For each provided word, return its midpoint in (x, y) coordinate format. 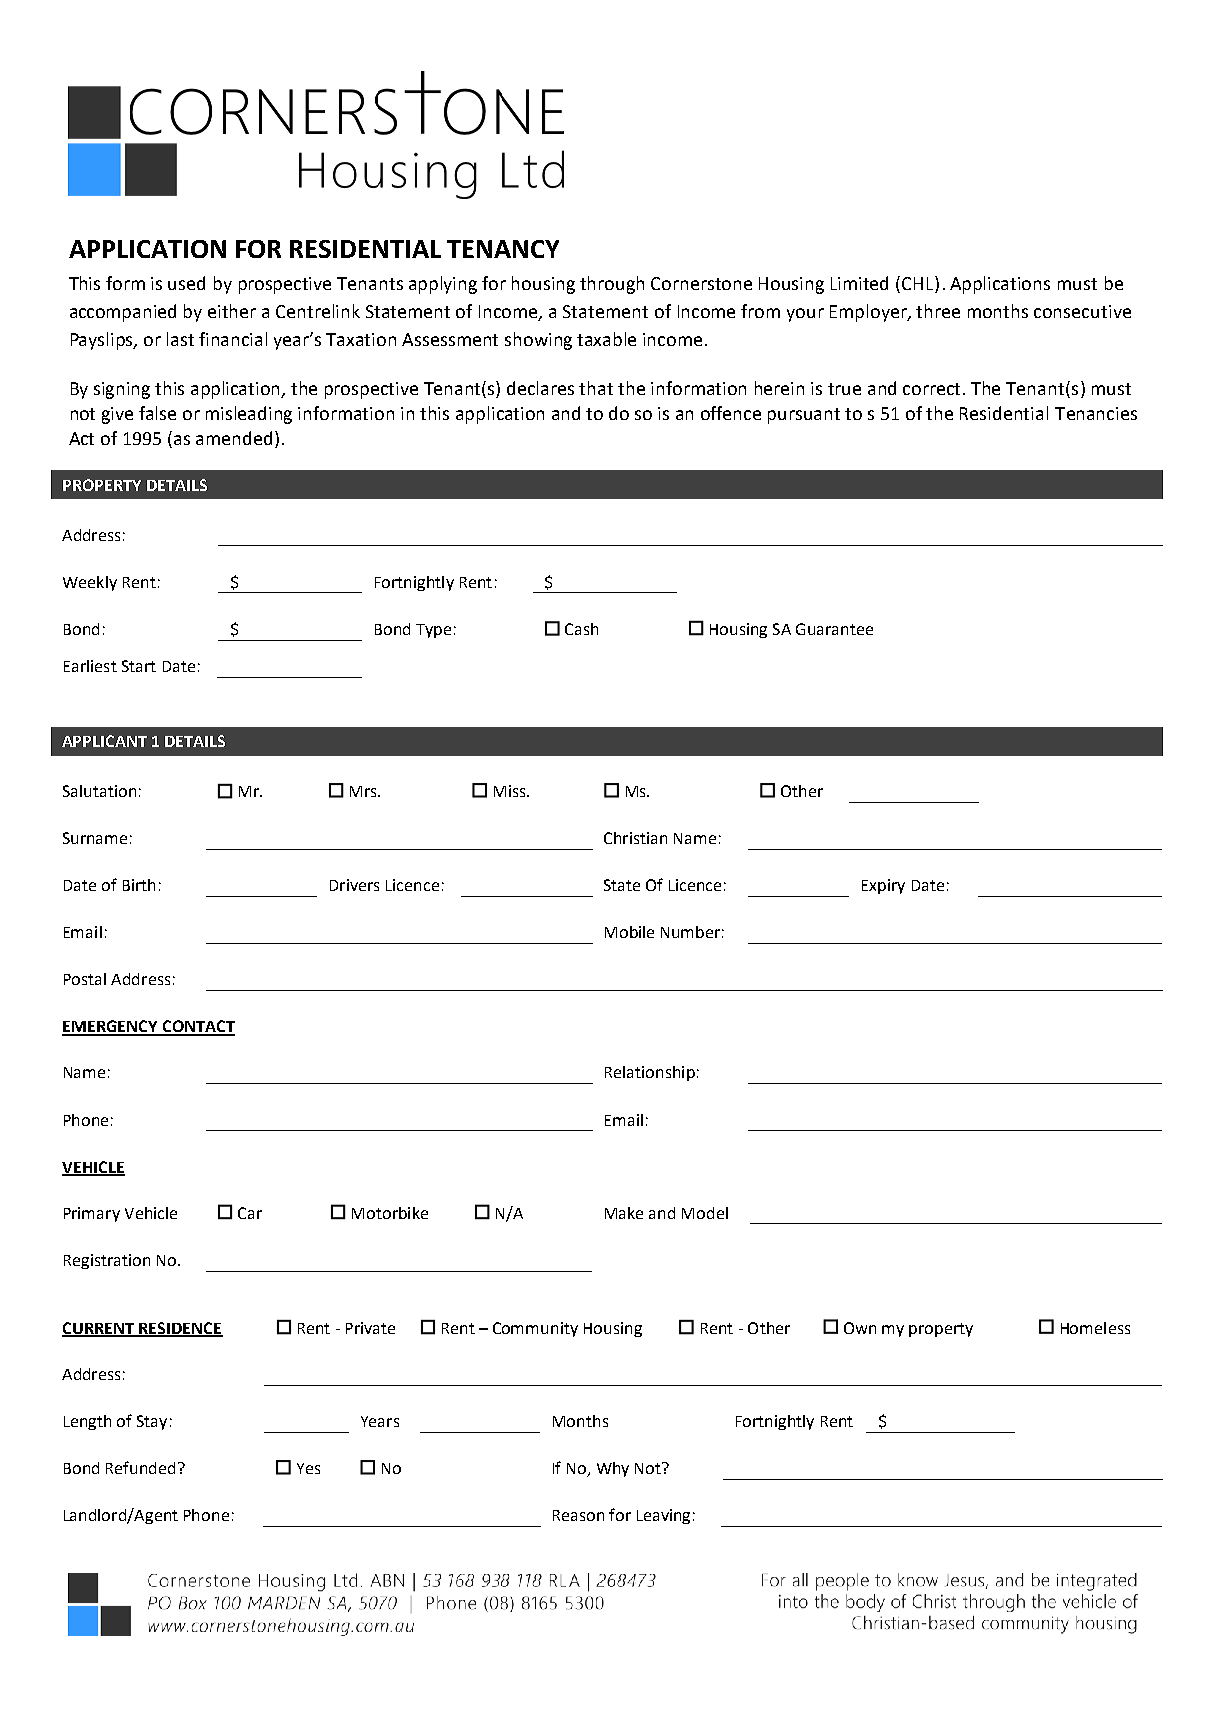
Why (613, 1469)
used (186, 283)
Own (860, 1328)
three (938, 311)
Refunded (140, 1467)
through (612, 285)
